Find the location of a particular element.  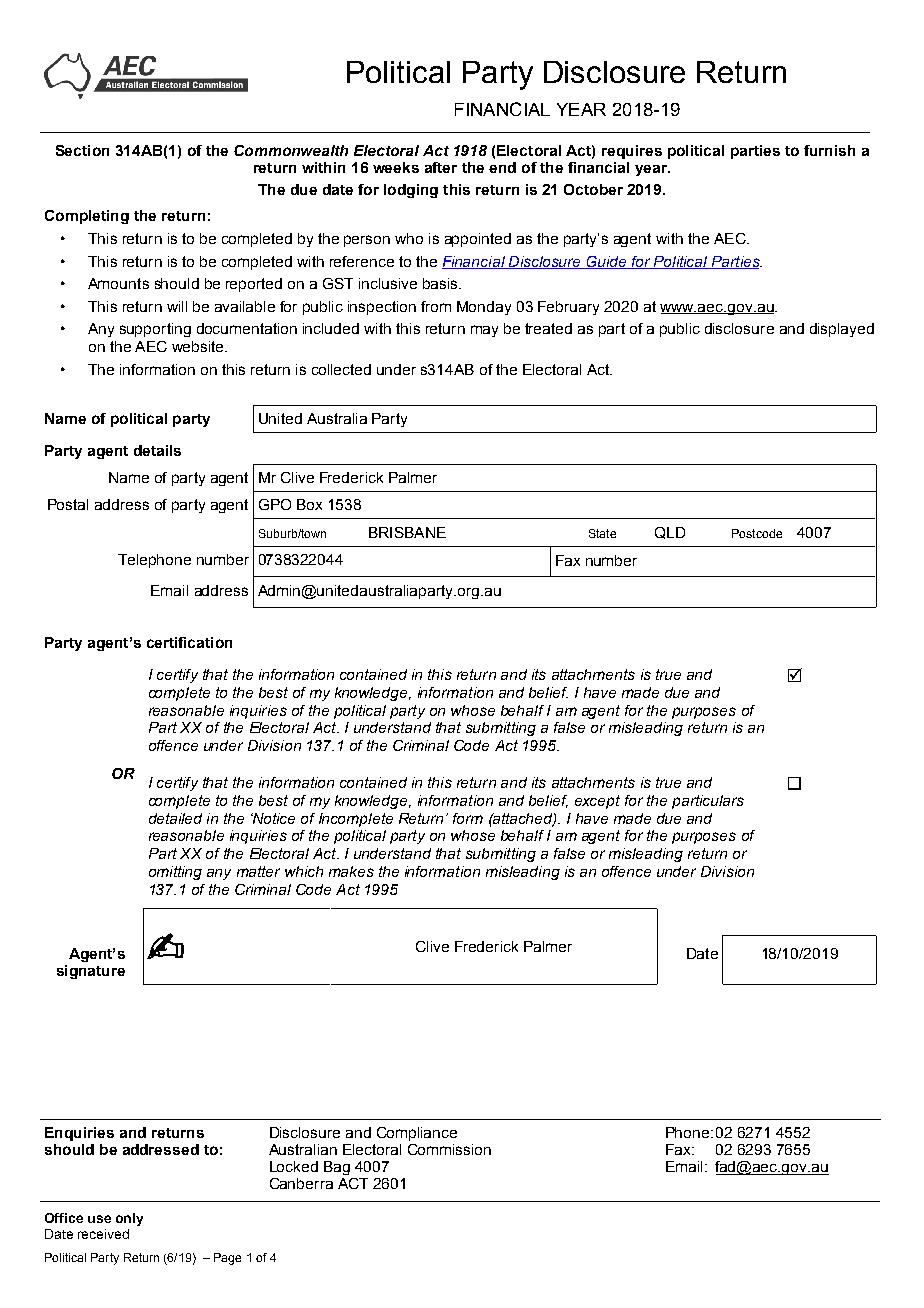

only is located at coordinates (129, 1219).
